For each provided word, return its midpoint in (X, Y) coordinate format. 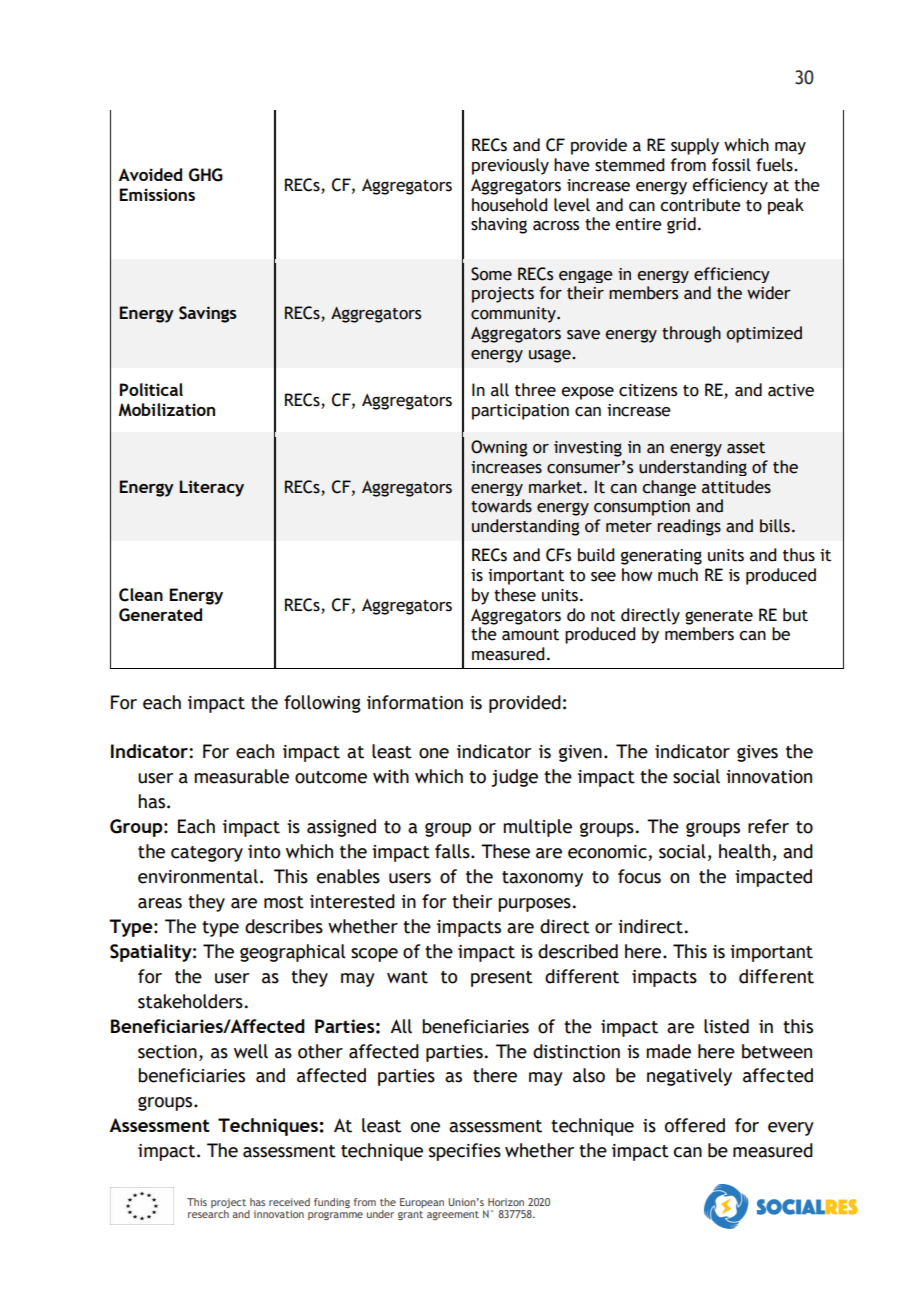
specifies (465, 1152)
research (208, 1214)
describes (284, 926)
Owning (499, 448)
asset (746, 448)
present (502, 979)
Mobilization (167, 409)
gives (757, 753)
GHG (206, 175)
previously (510, 166)
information (415, 702)
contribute (700, 205)
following (322, 704)
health (744, 851)
